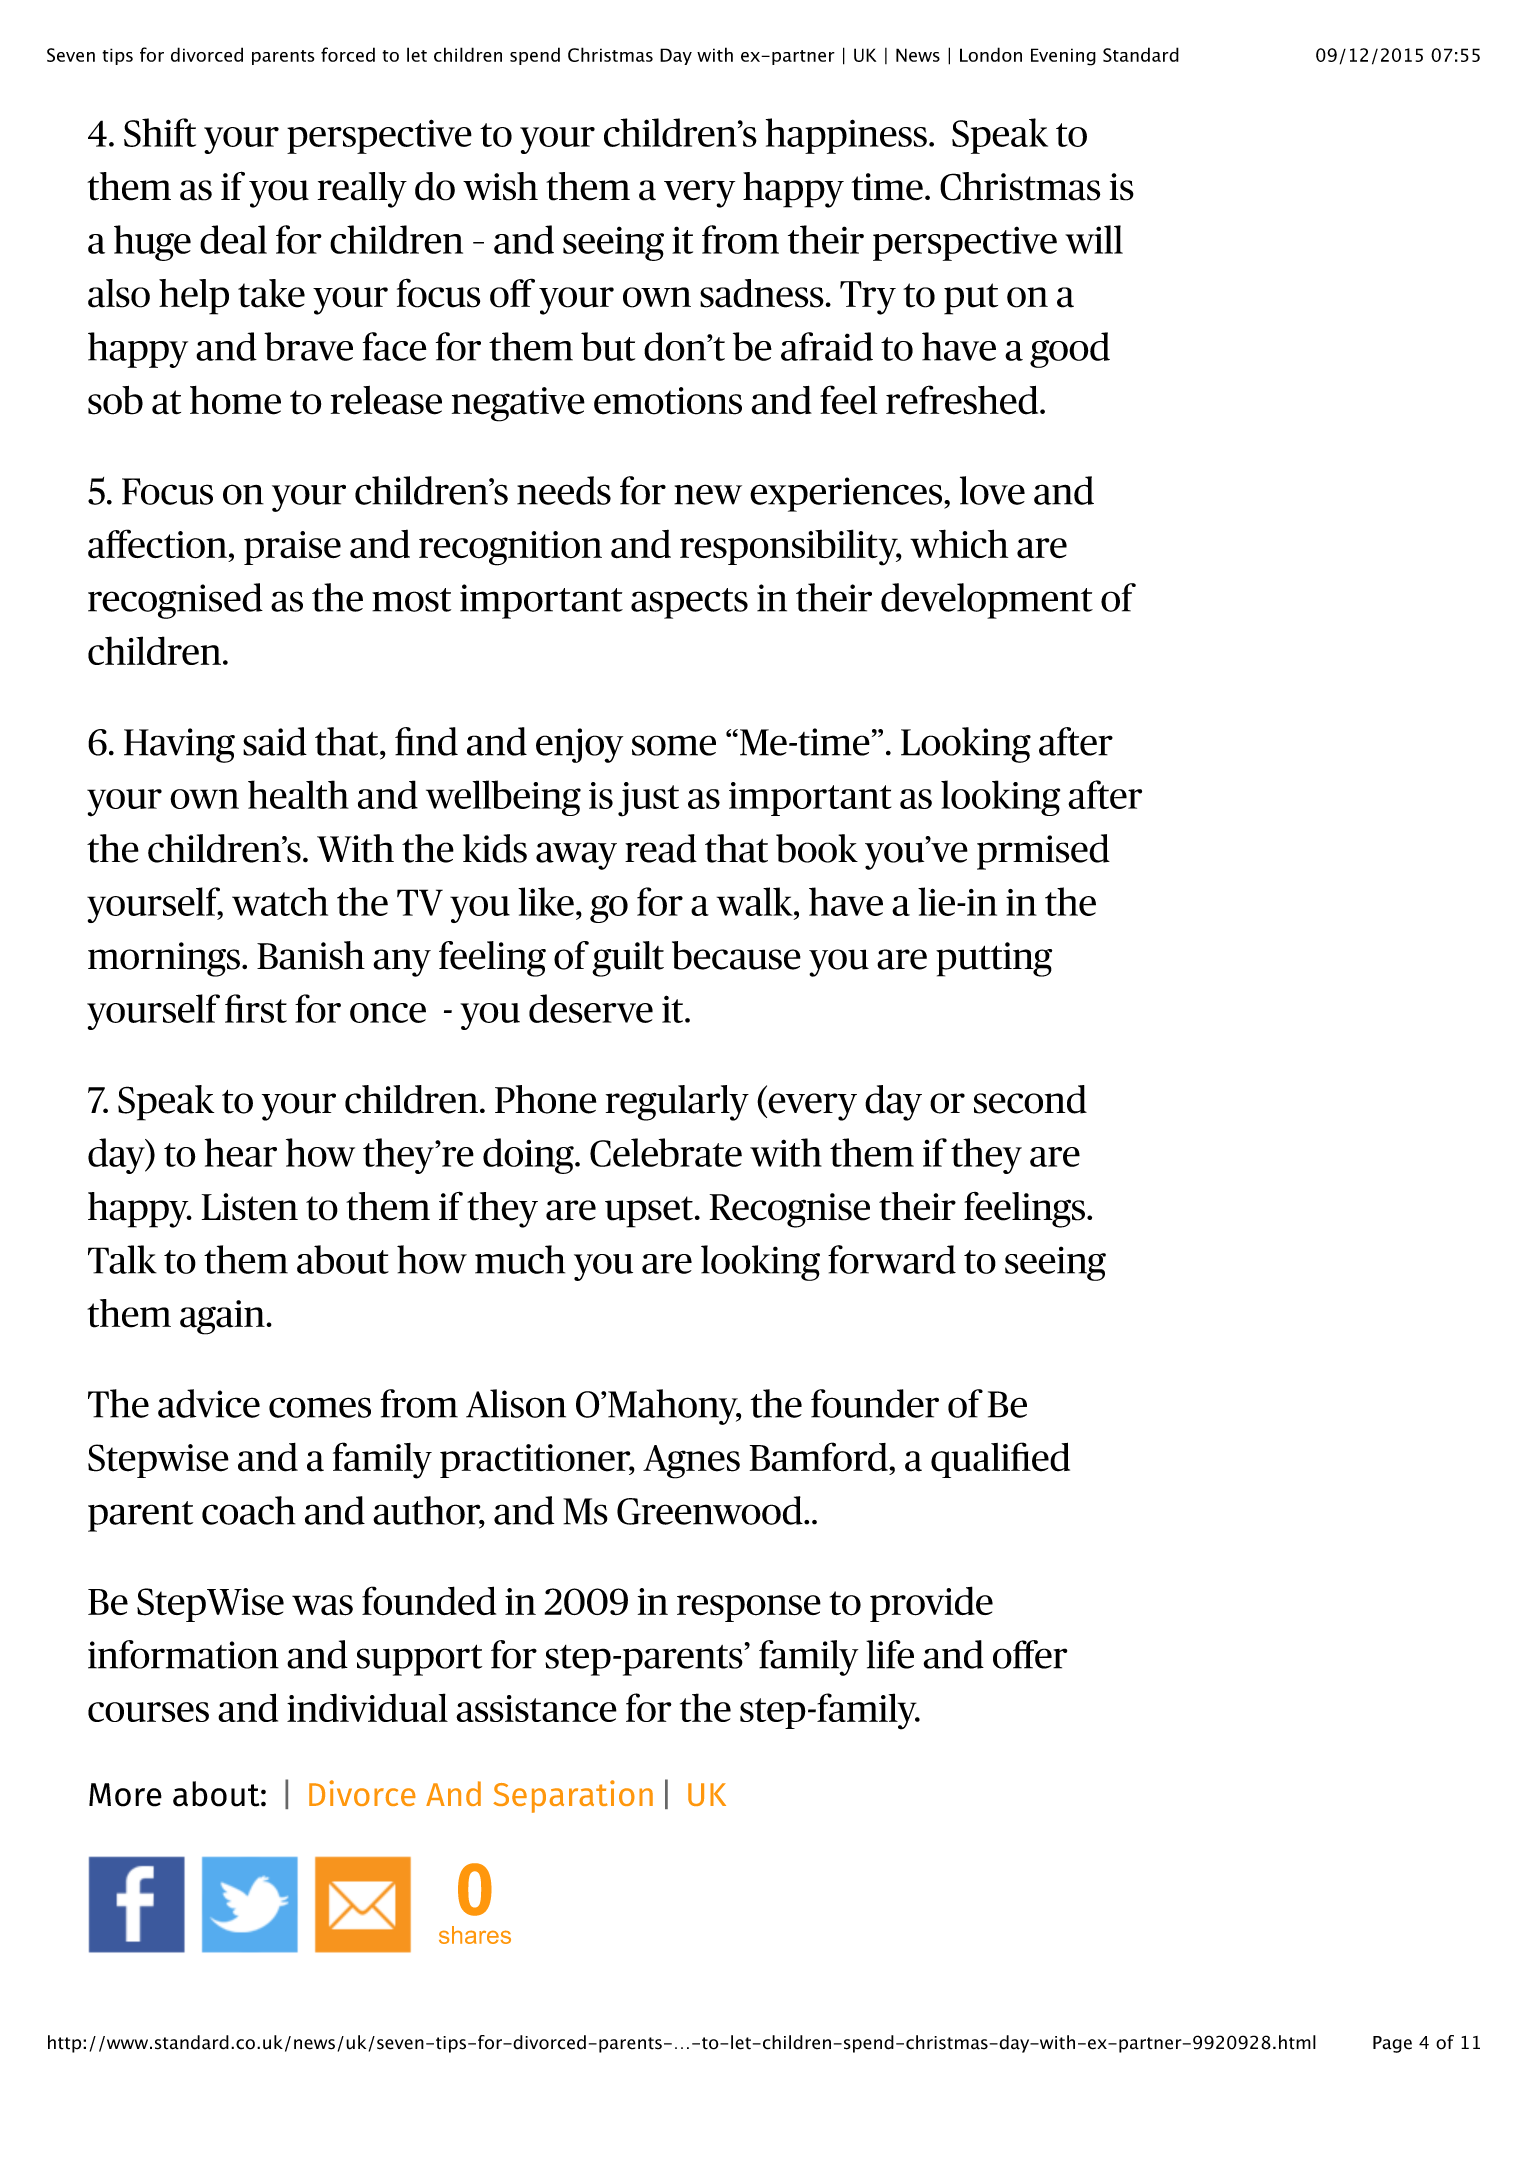 The image size is (1528, 2162). What do you see at coordinates (536, 1708) in the page?
I see `assistance` at bounding box center [536, 1708].
